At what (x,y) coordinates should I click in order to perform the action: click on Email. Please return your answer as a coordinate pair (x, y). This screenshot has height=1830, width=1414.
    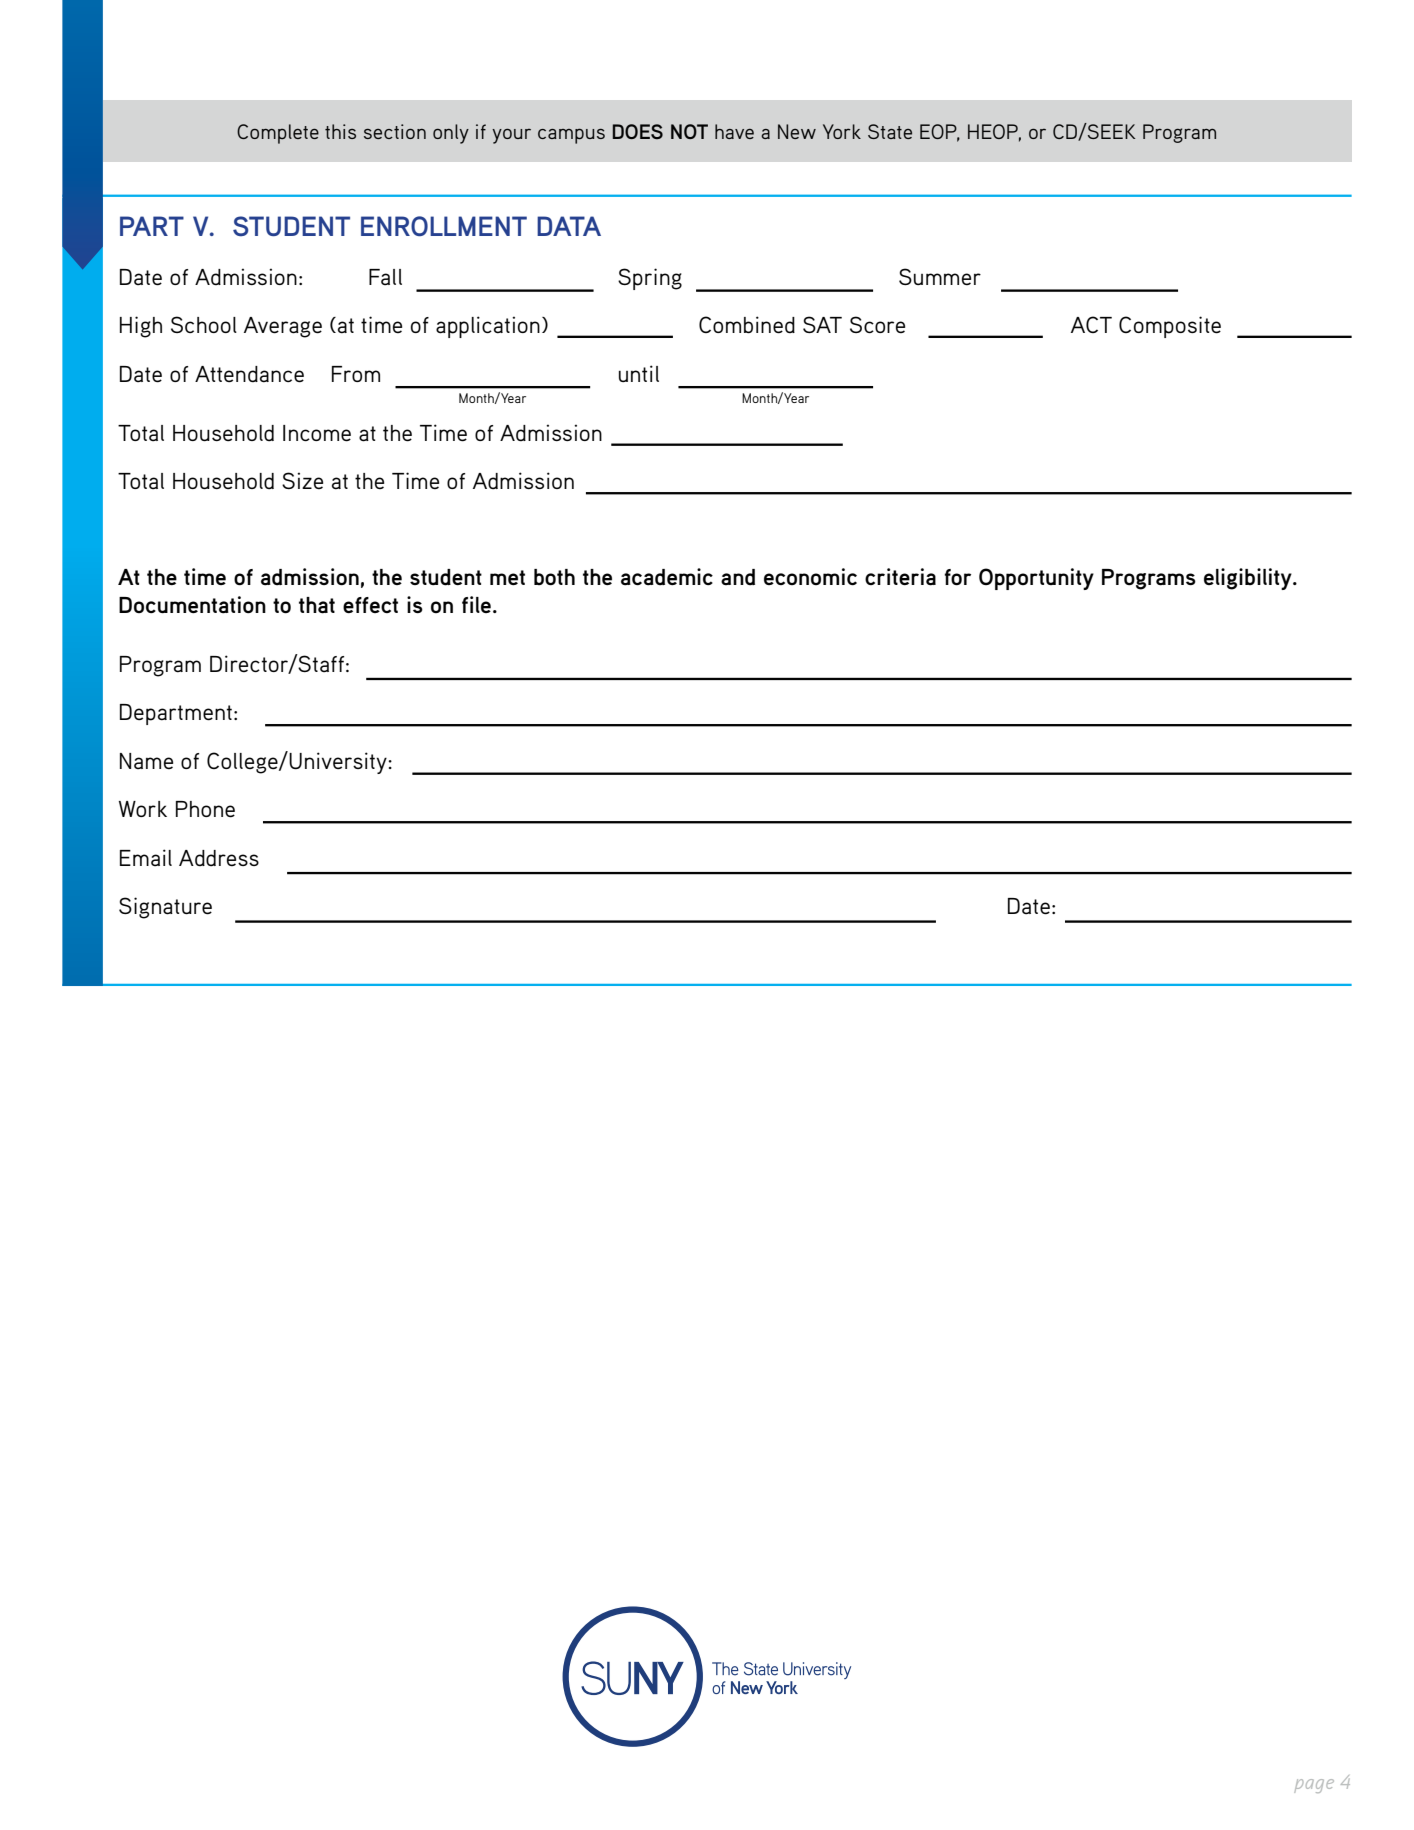
    Looking at the image, I should click on (146, 857).
